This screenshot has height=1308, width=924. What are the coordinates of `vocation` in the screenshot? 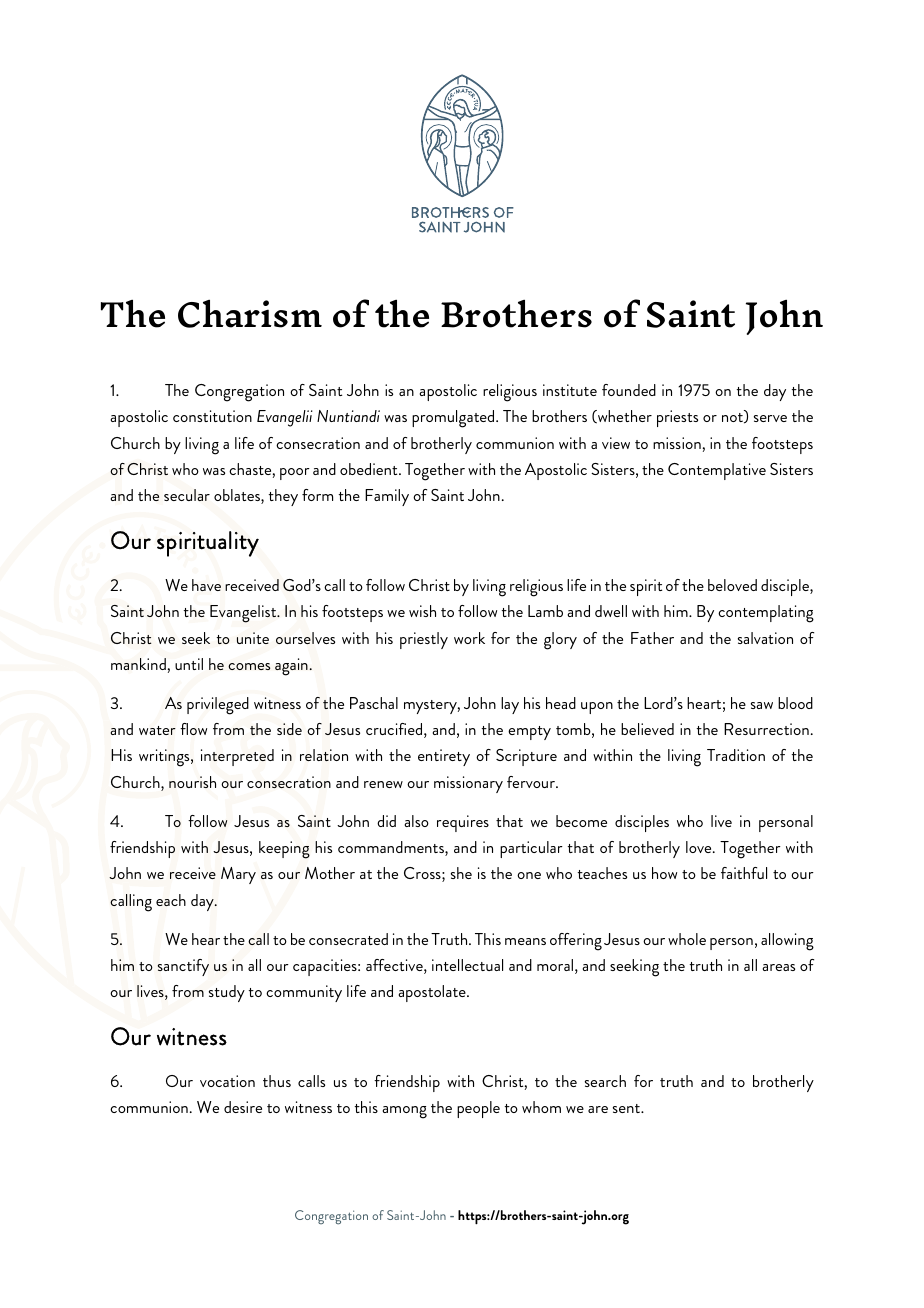 It's located at (227, 1081).
